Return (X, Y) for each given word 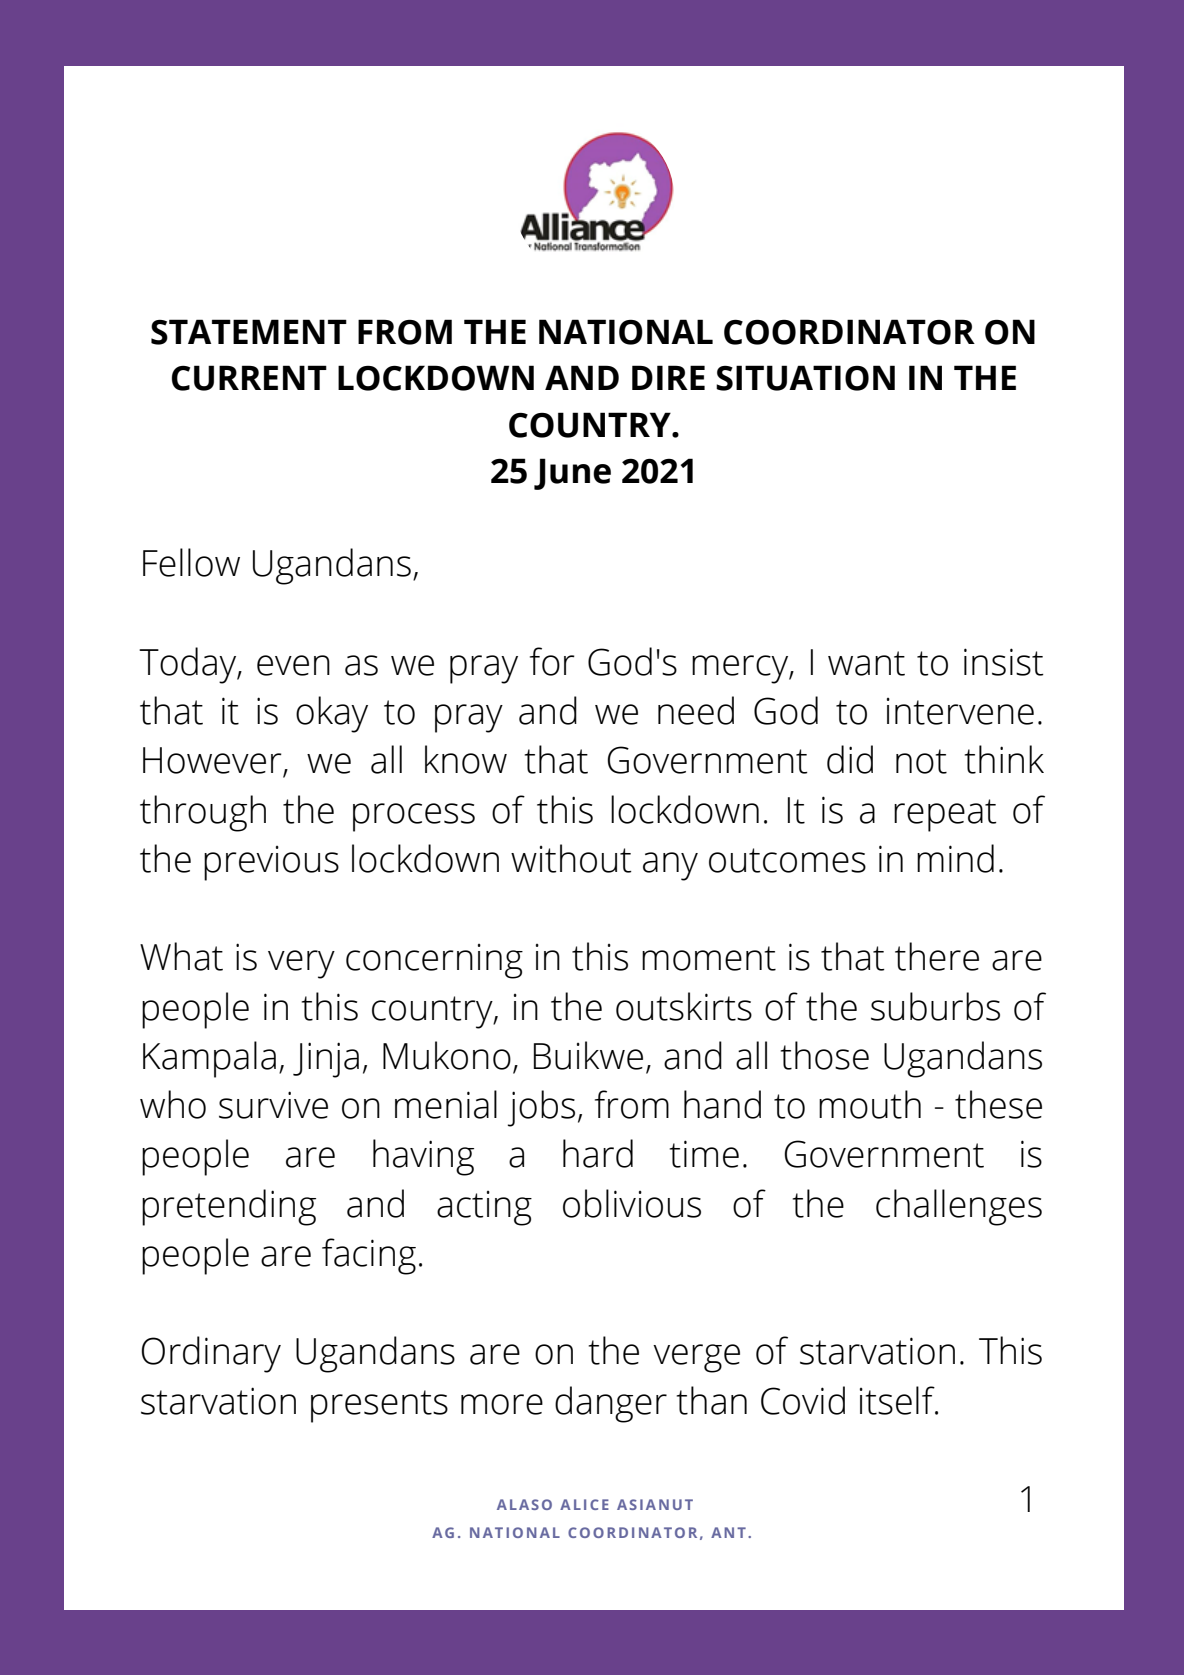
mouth (870, 1104)
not (921, 761)
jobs (541, 1108)
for (552, 661)
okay (332, 714)
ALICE (584, 1504)
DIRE (668, 377)
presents (379, 1406)
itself (898, 1400)
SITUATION (805, 378)
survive (273, 1105)
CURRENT (249, 378)
